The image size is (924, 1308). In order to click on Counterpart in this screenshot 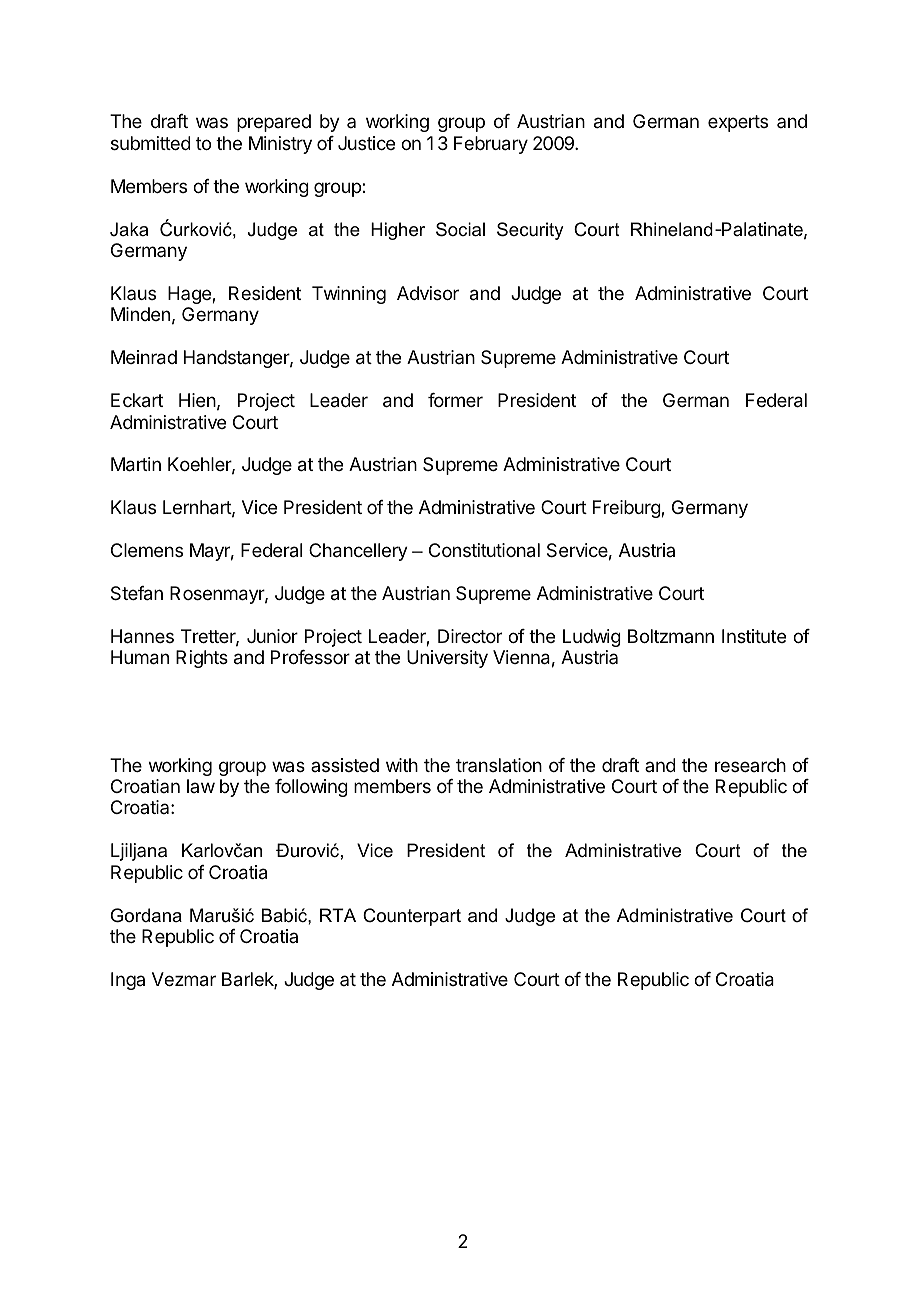, I will do `click(412, 917)`.
